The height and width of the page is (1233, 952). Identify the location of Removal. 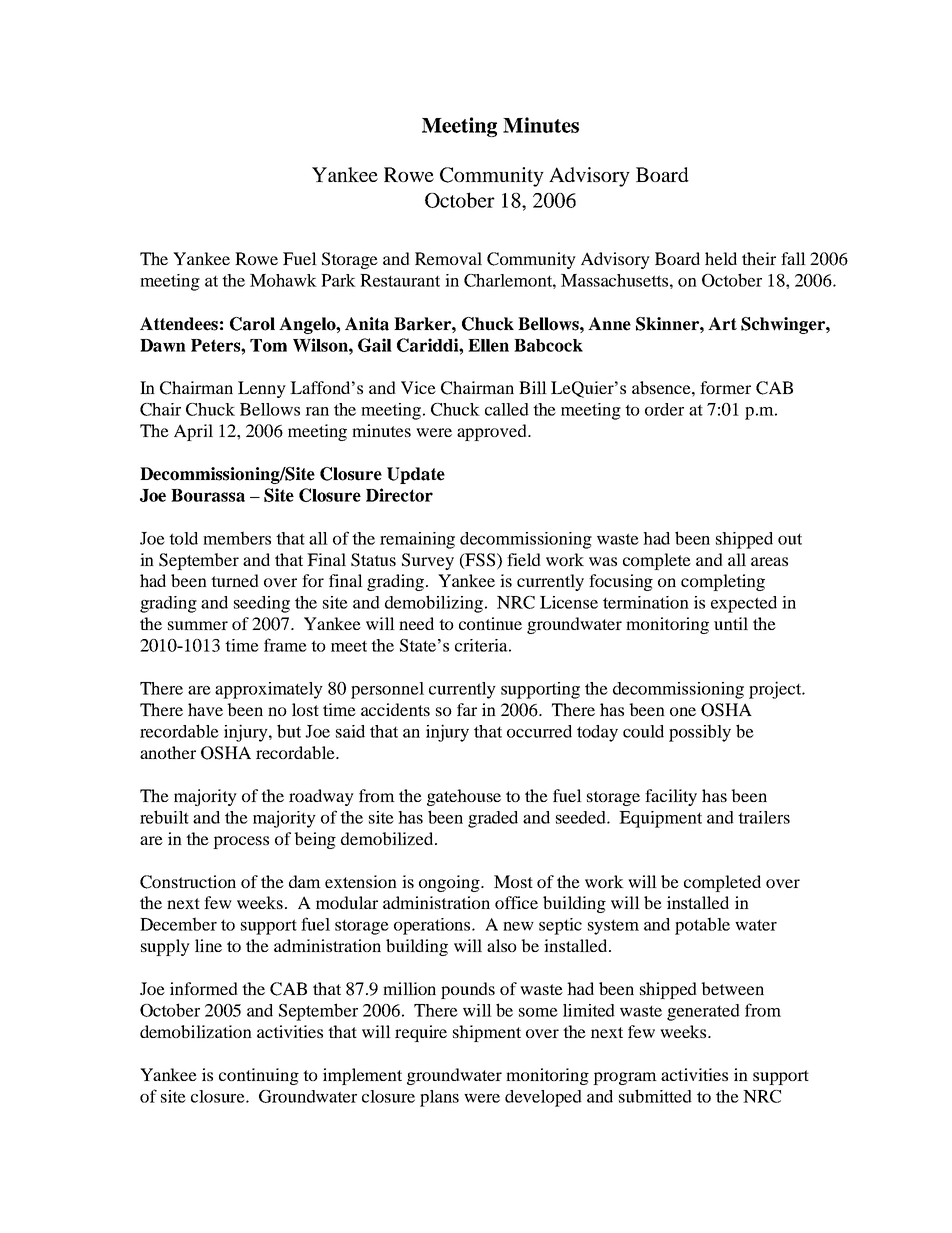
(448, 258).
